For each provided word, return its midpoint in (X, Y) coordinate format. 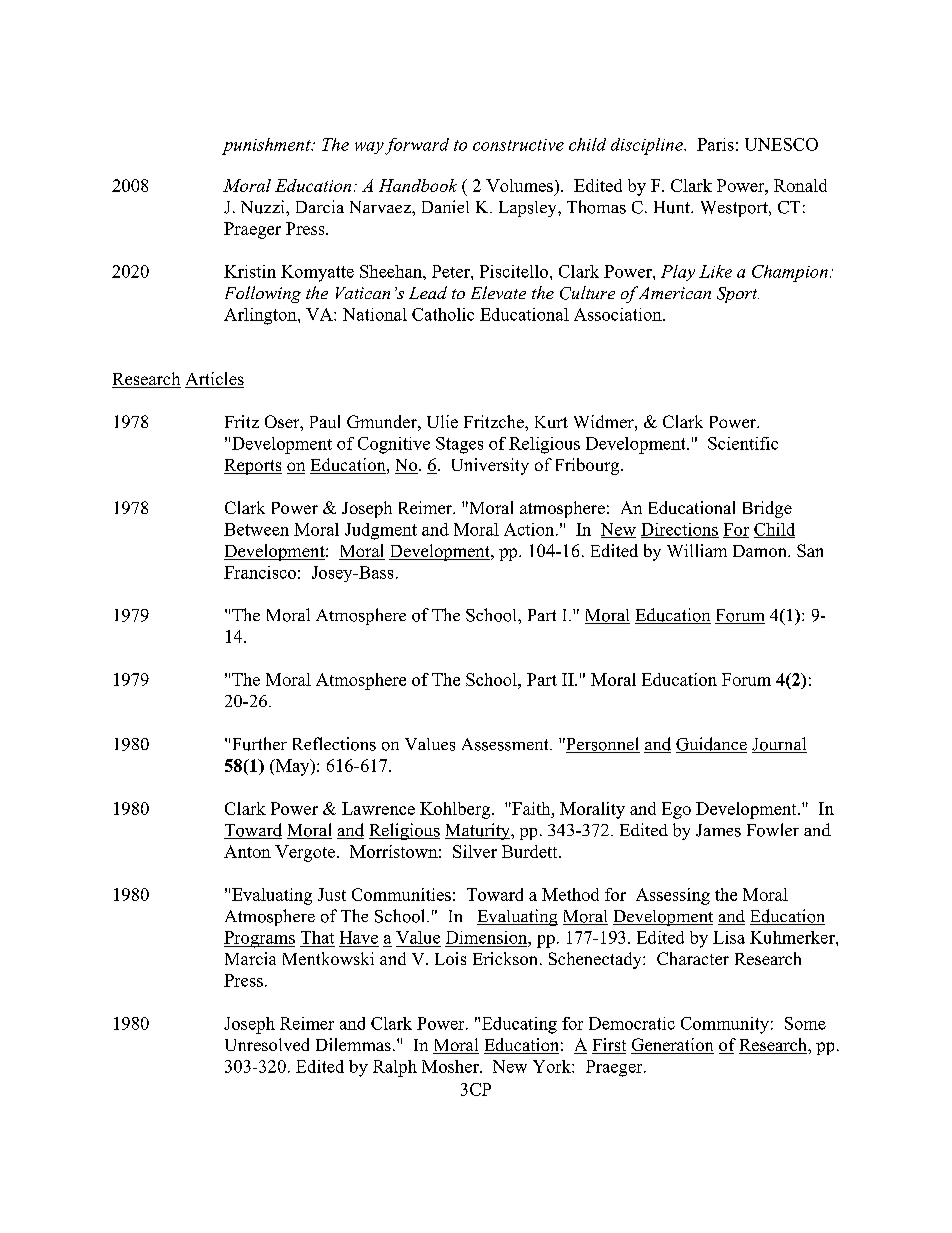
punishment (267, 146)
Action (530, 529)
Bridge (767, 509)
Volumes (519, 185)
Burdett (531, 851)
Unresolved (267, 1044)
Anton (247, 851)
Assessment (506, 744)
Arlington (261, 316)
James (718, 830)
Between (256, 529)
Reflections (334, 744)
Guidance (711, 745)
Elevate (498, 292)
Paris (715, 144)
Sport (738, 295)
